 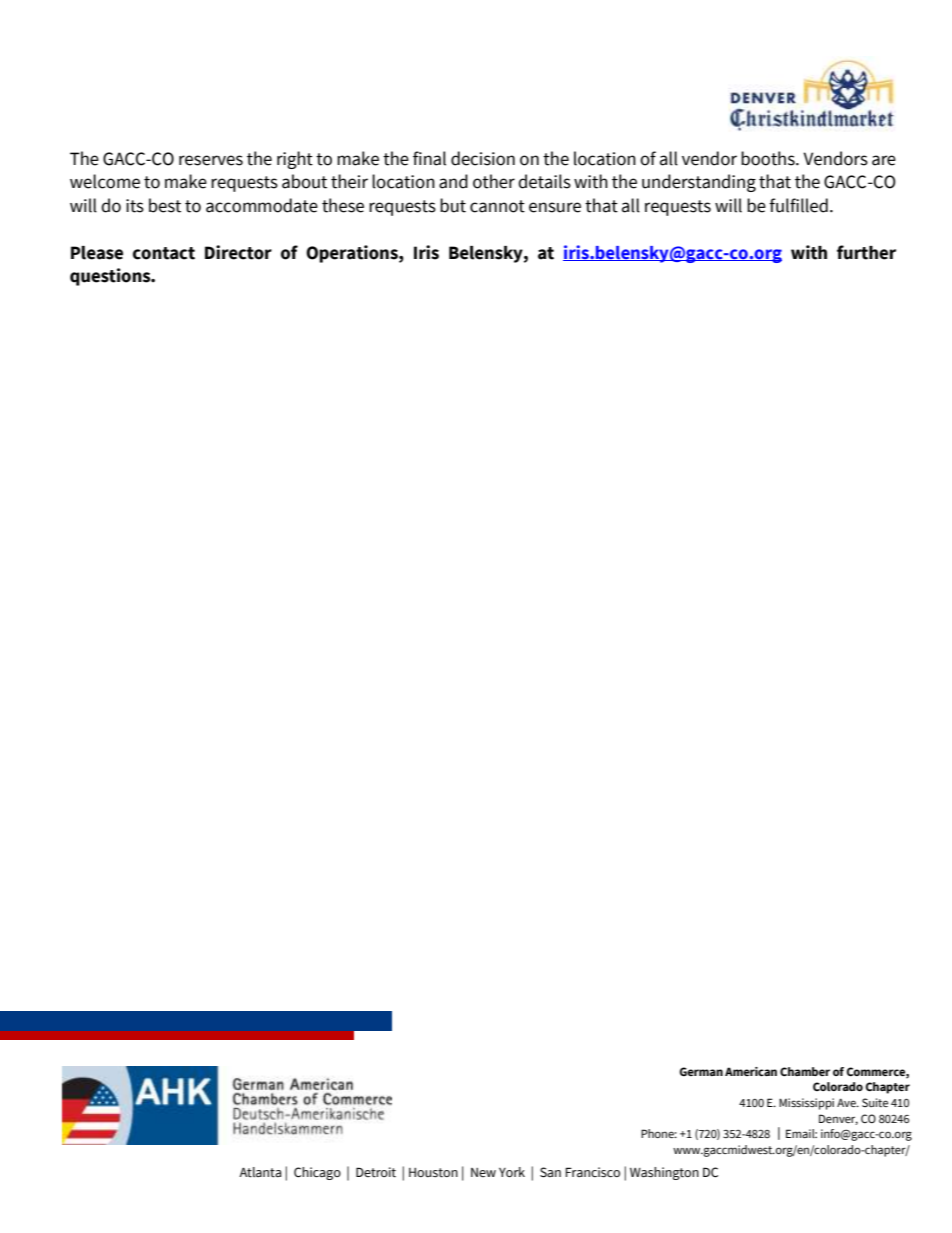 I want to click on New, so click(x=483, y=1172).
